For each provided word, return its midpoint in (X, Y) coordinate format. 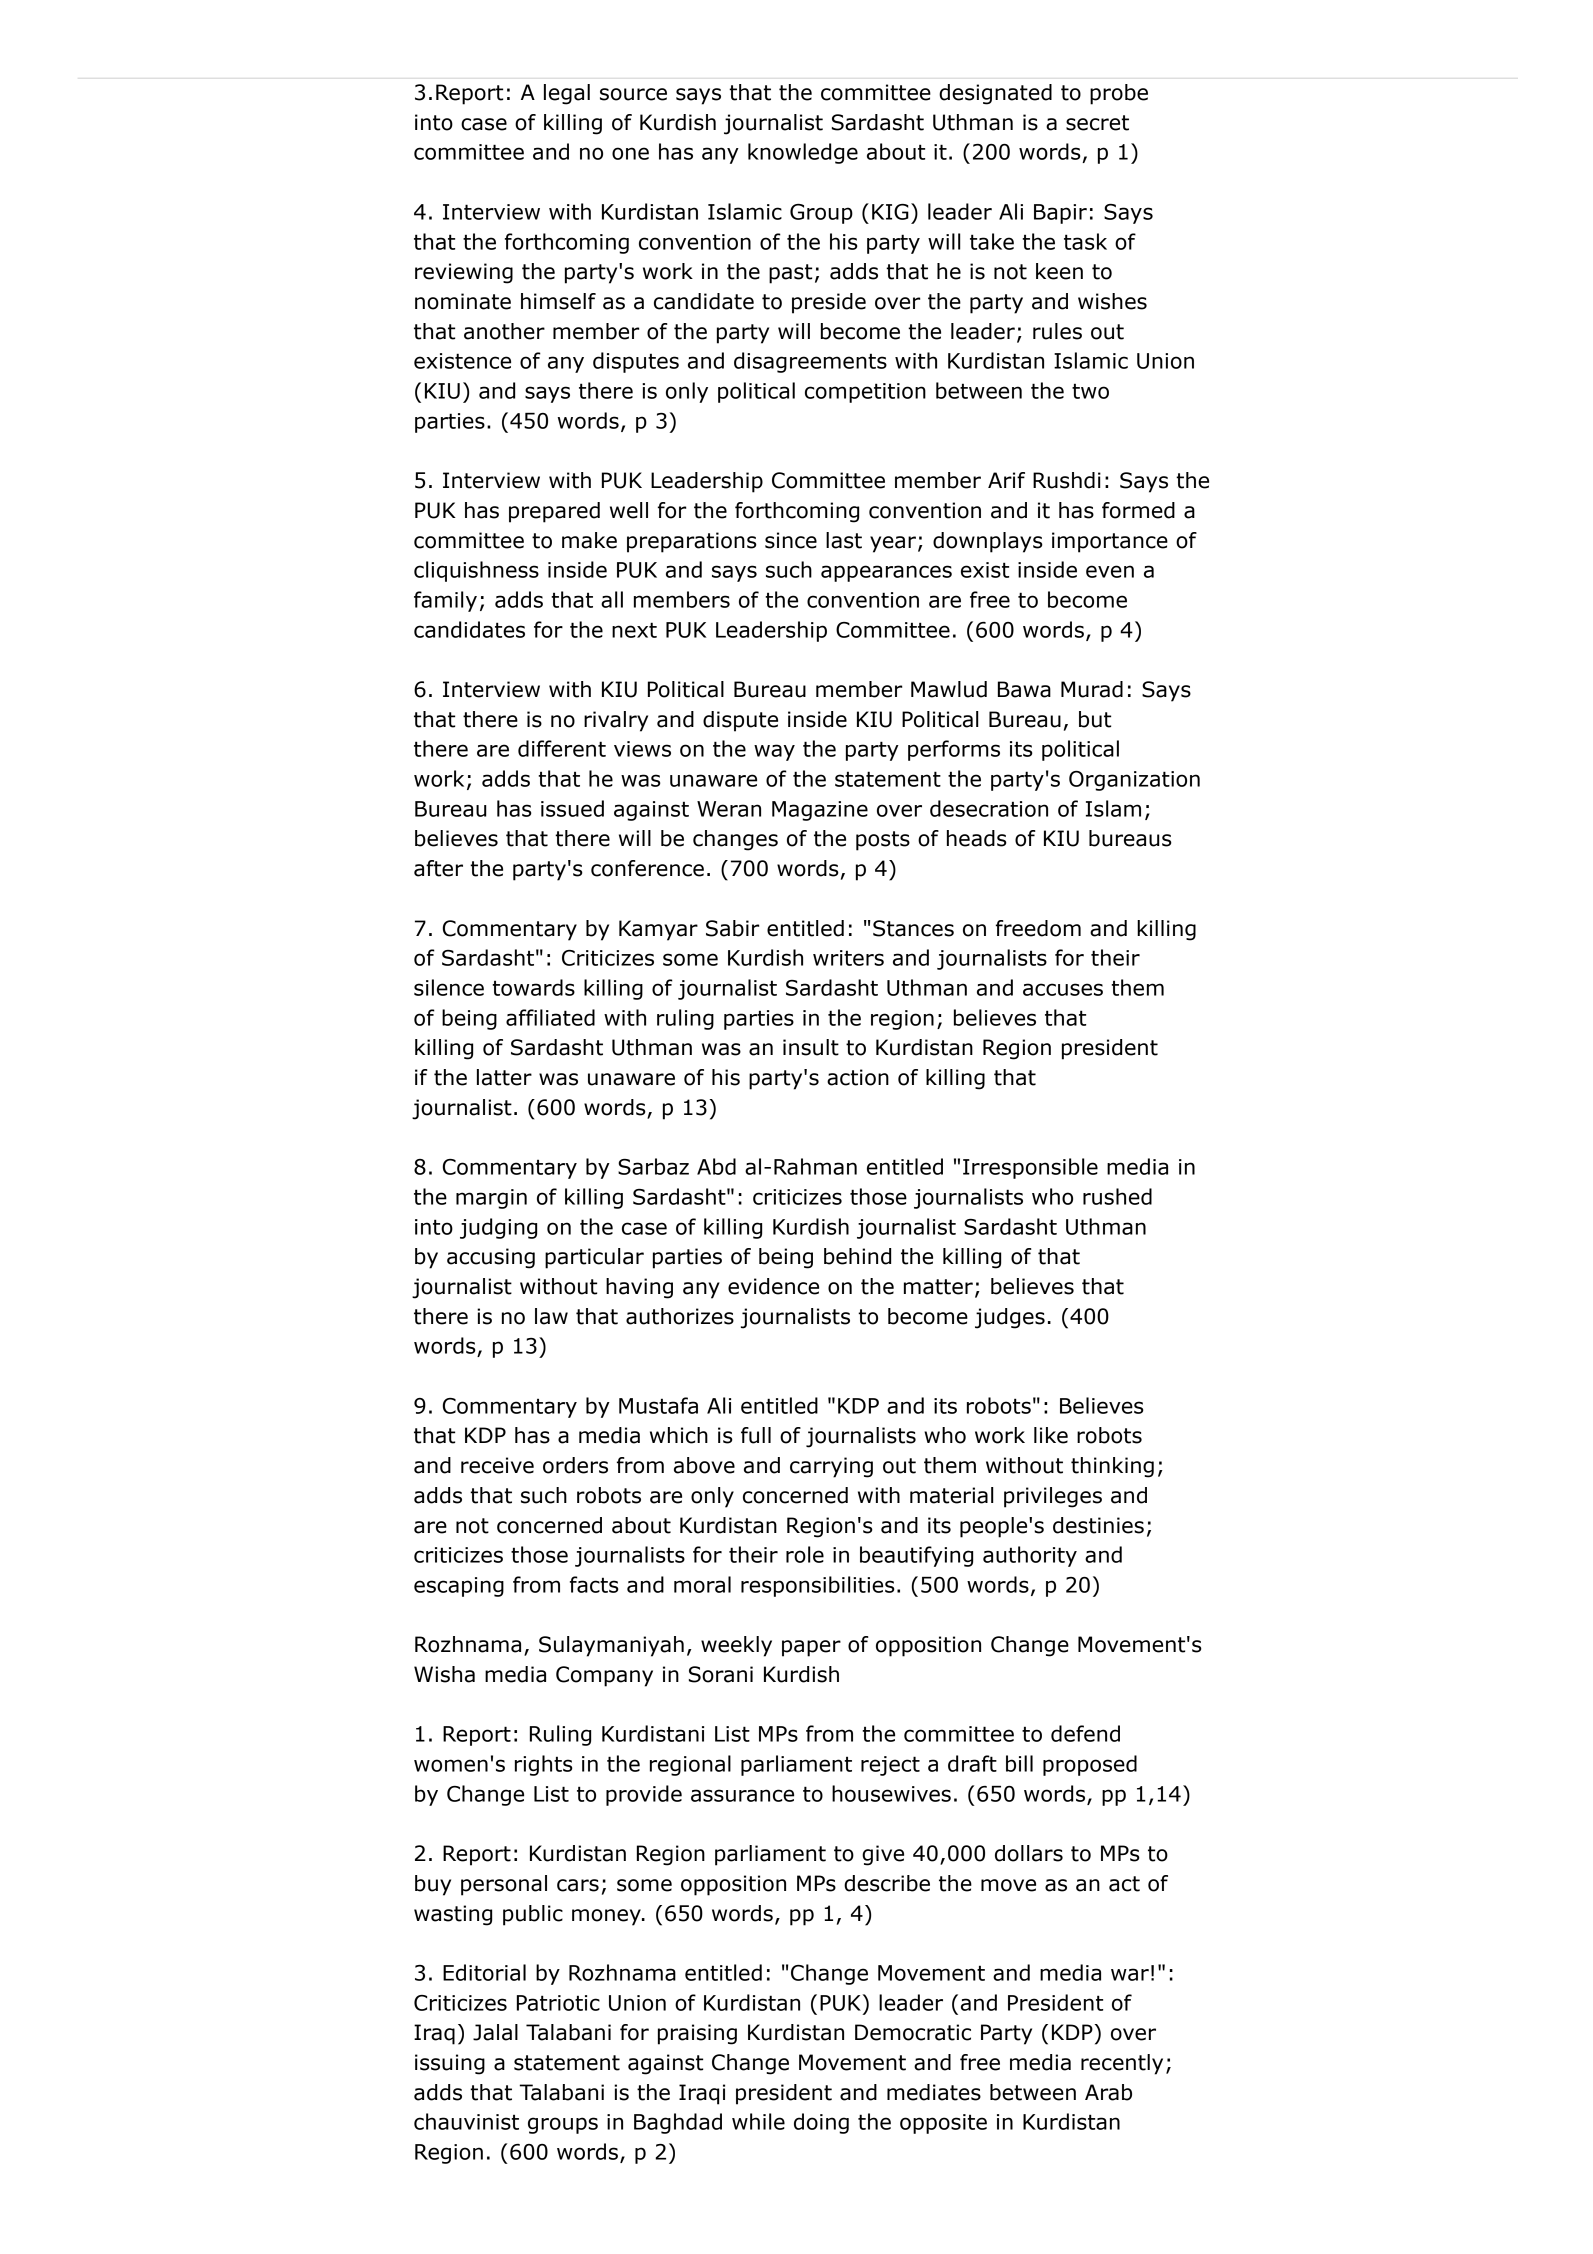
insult (811, 1047)
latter (504, 1077)
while (758, 2121)
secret (1097, 123)
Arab (1108, 2092)
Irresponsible (1030, 1168)
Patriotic (558, 2003)
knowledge (803, 153)
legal (567, 94)
